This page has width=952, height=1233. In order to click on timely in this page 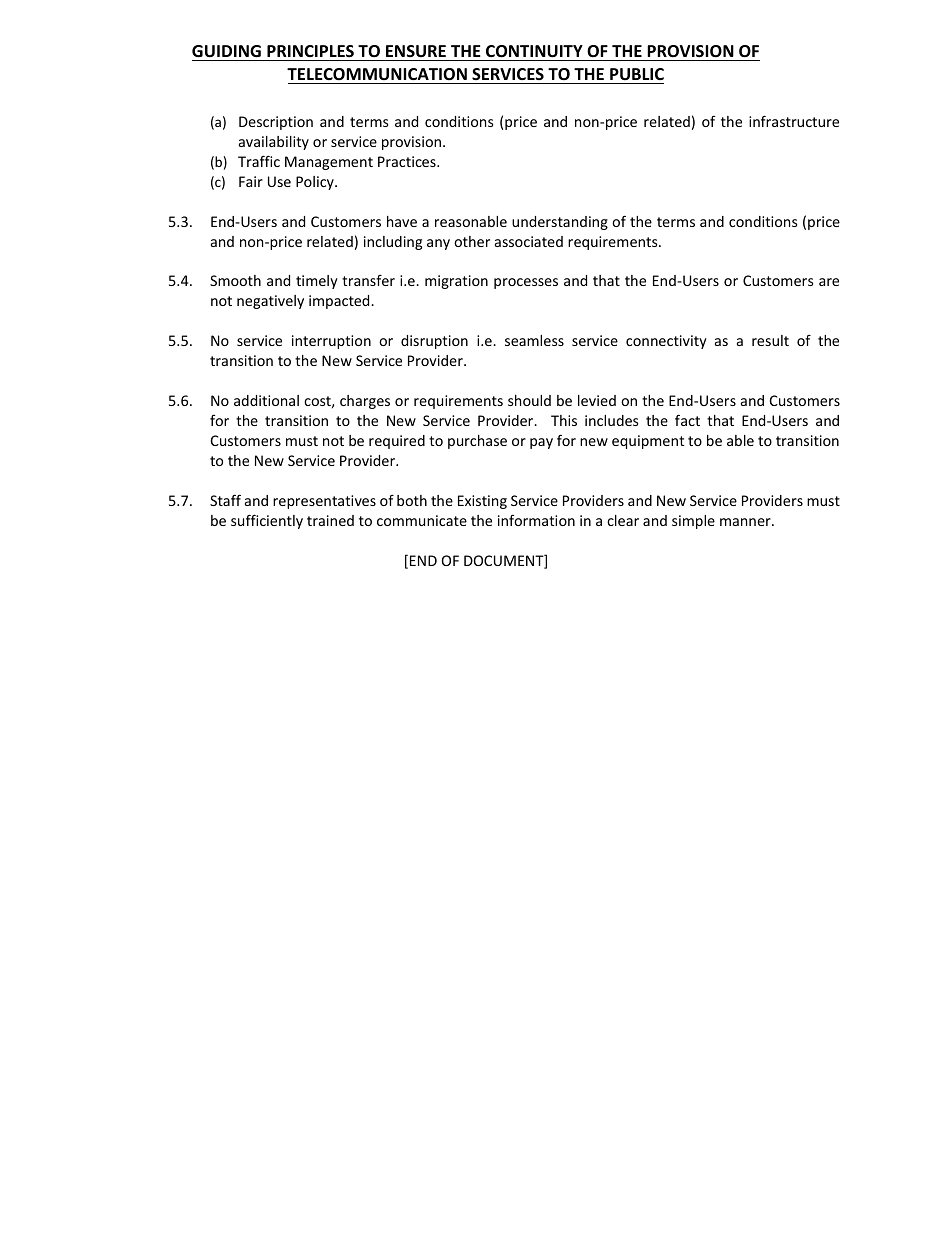, I will do `click(317, 282)`.
